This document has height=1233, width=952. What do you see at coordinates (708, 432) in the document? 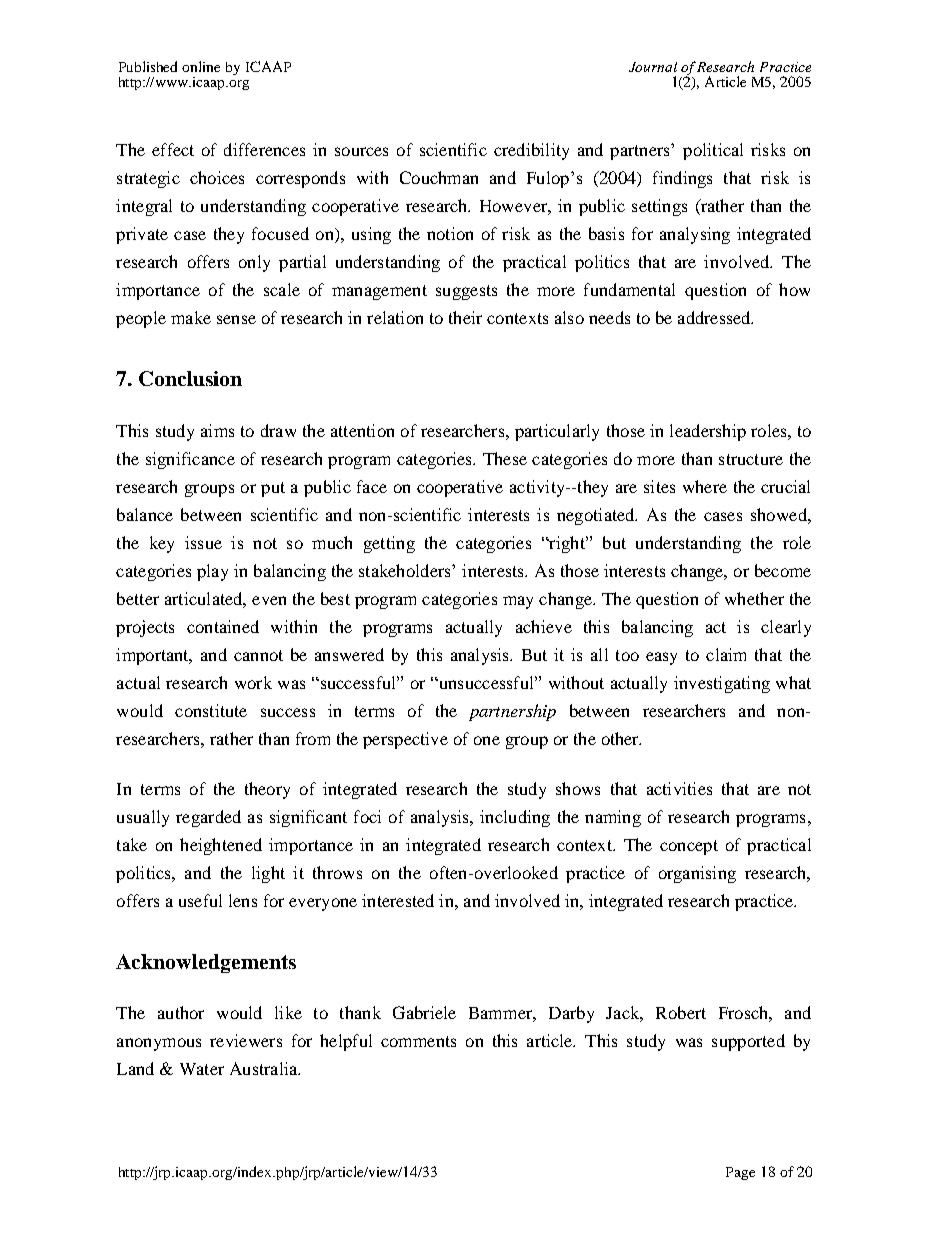
I see `leadership` at bounding box center [708, 432].
